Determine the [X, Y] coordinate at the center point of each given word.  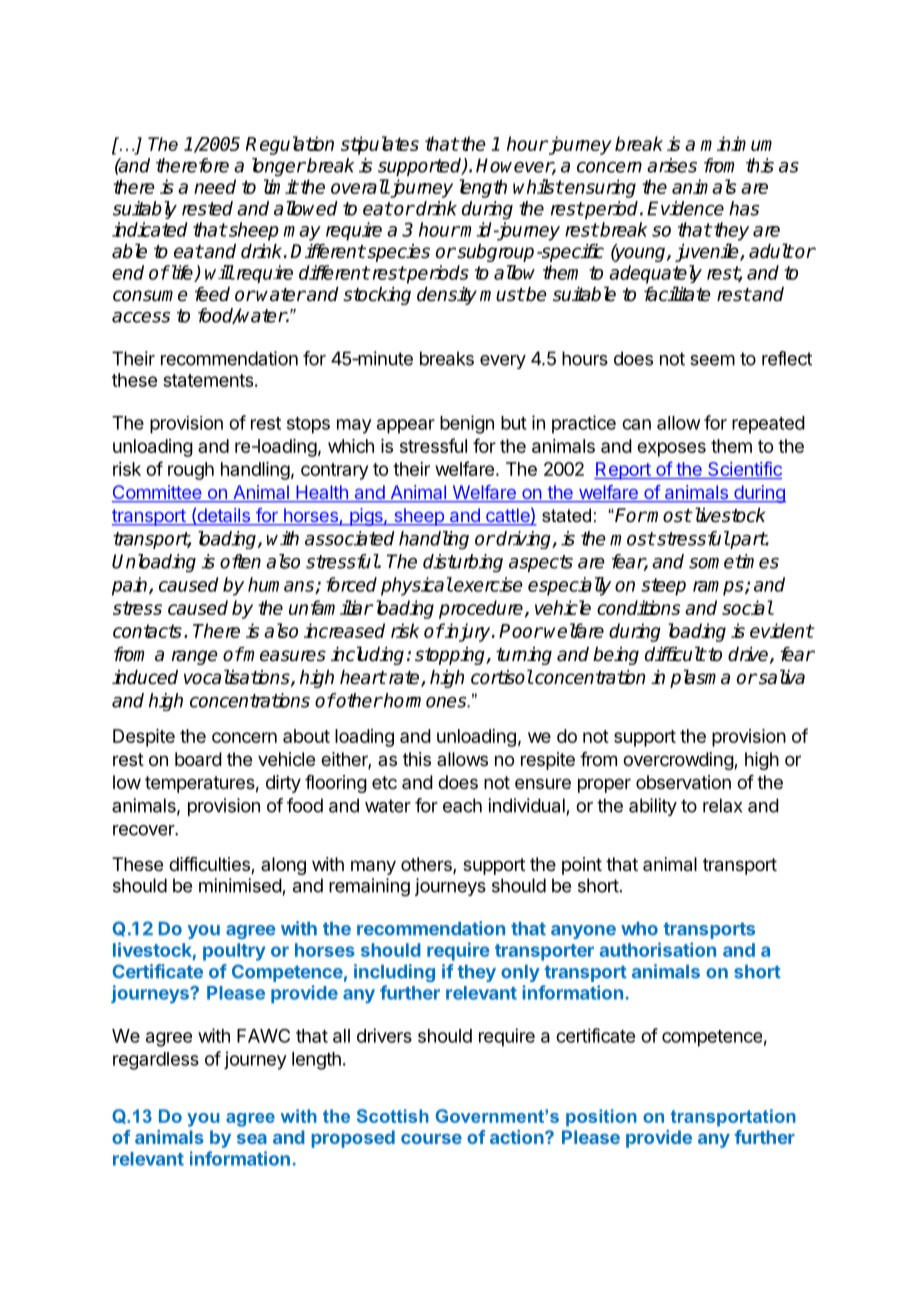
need [215, 186]
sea [252, 1139]
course [431, 1139]
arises [672, 165]
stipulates [380, 145]
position [601, 1118]
